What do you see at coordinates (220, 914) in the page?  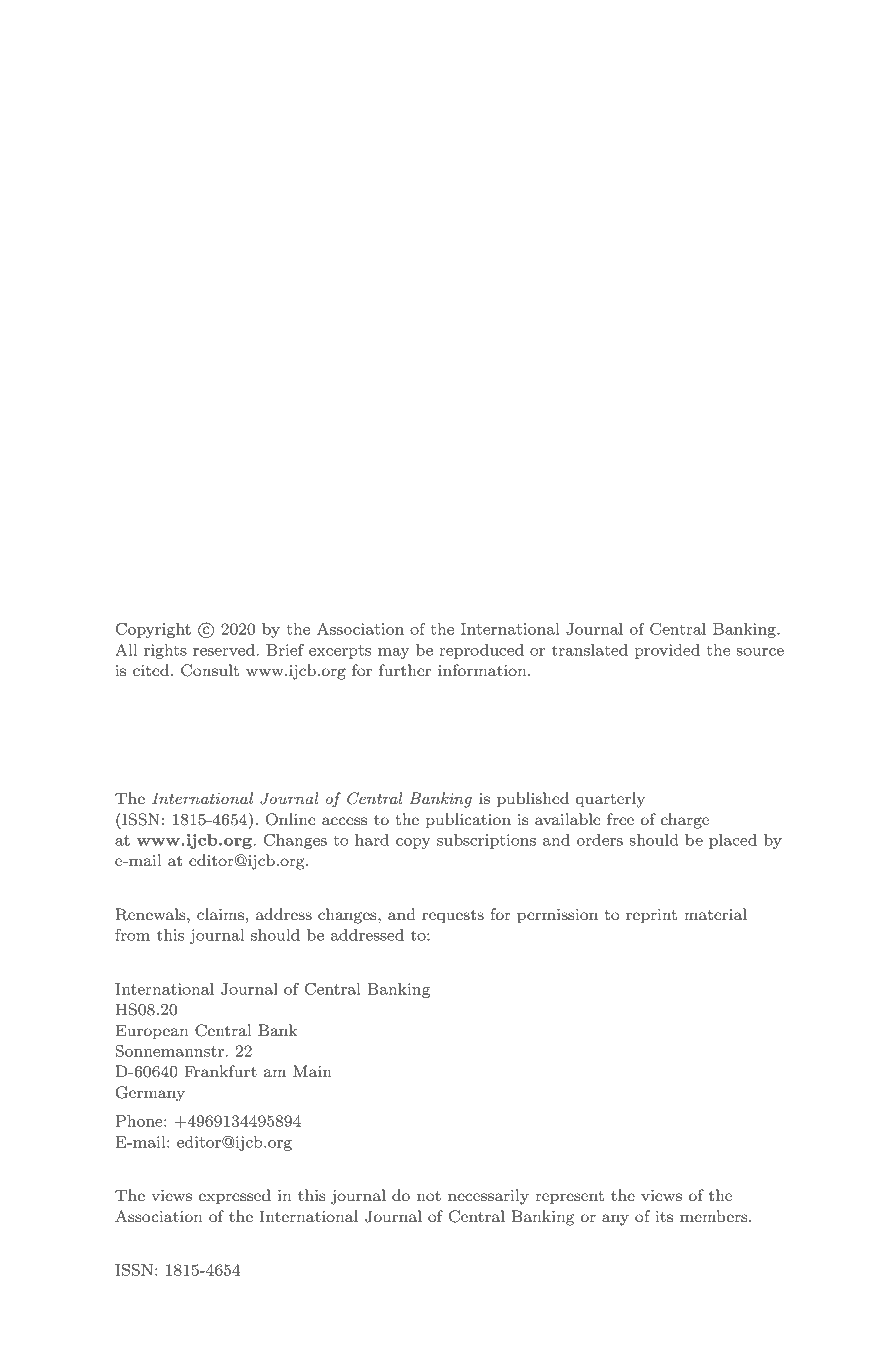 I see `claims` at bounding box center [220, 914].
